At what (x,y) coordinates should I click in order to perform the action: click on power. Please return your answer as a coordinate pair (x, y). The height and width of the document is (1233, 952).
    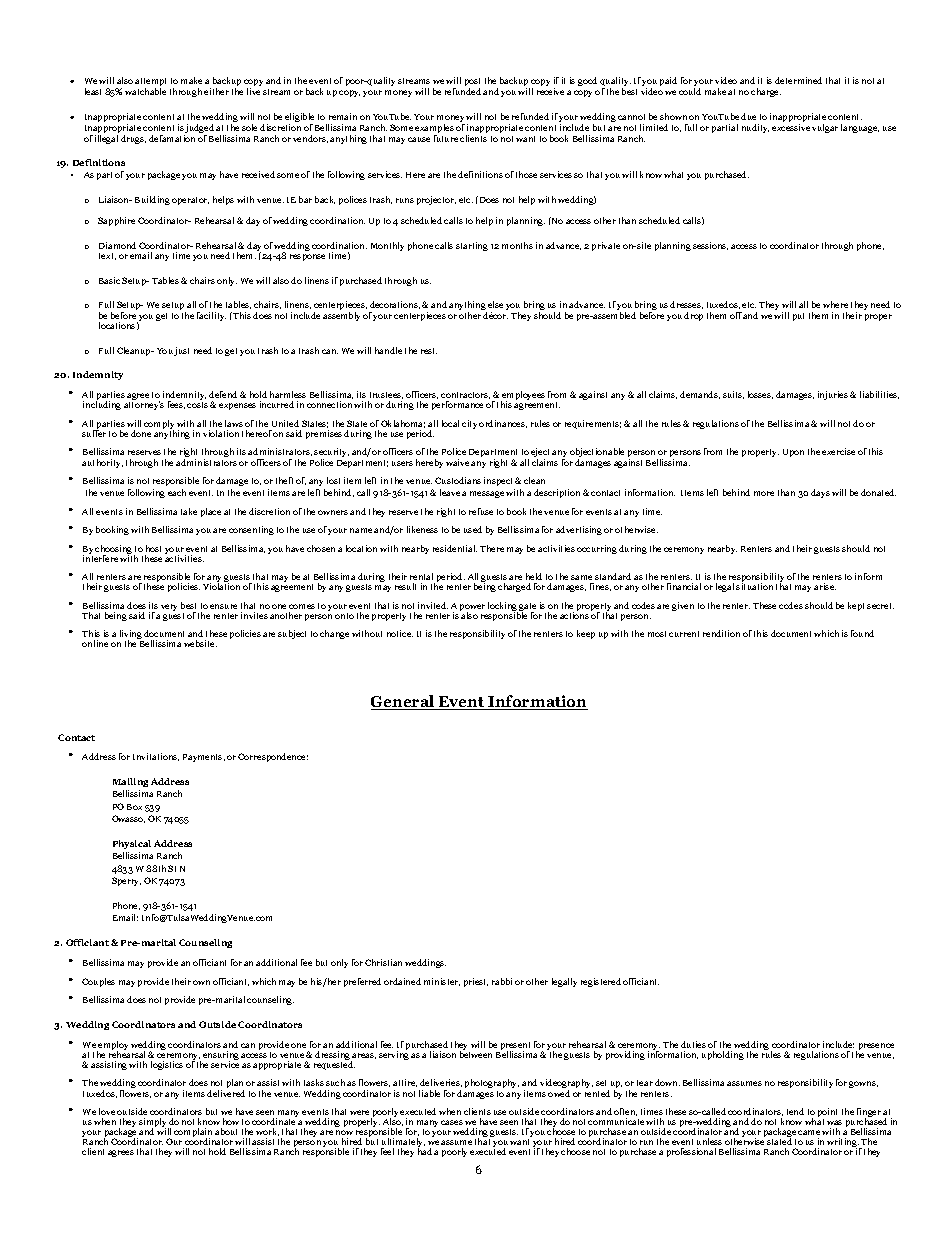
    Looking at the image, I should click on (472, 609).
